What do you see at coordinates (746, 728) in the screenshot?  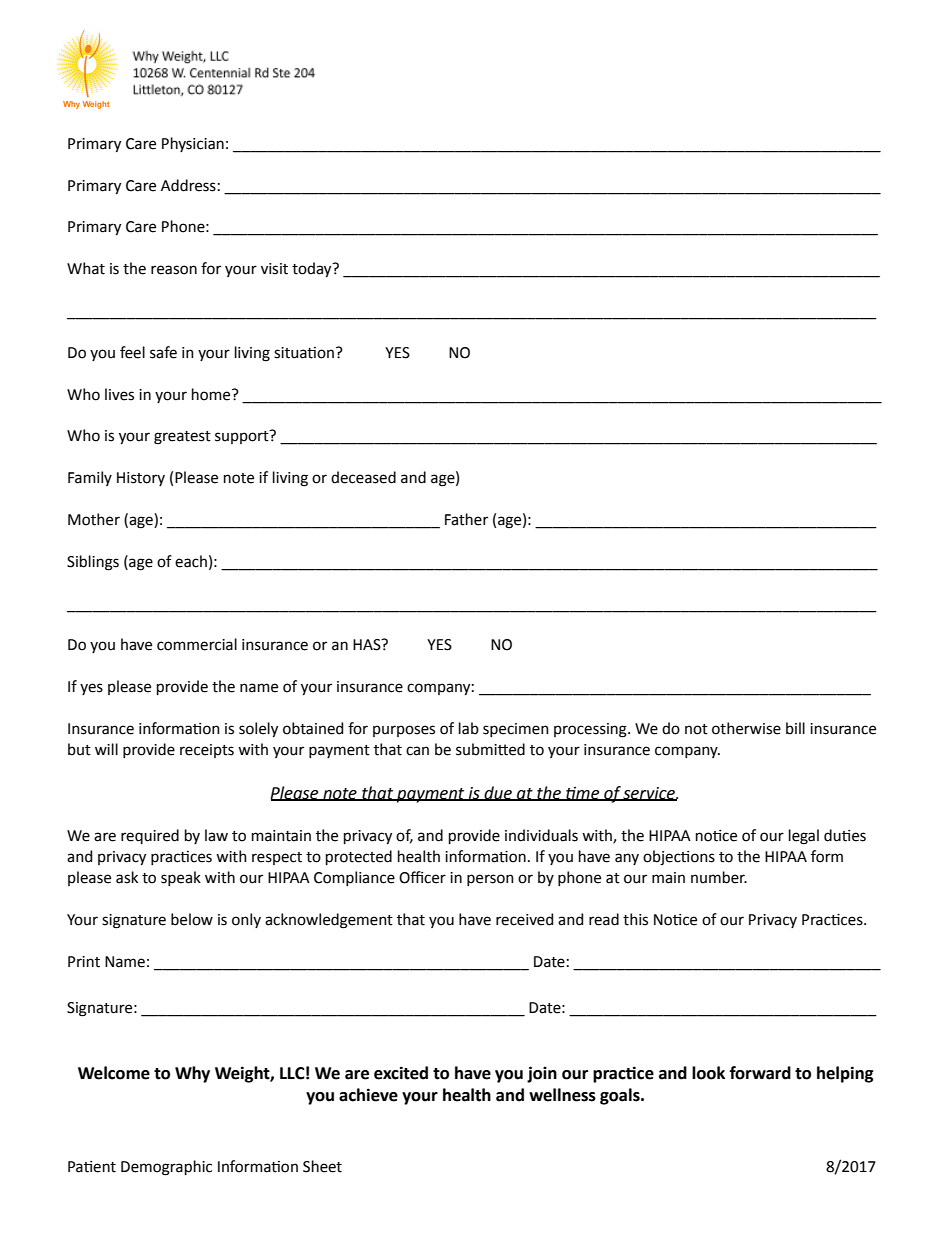 I see `otherwise` at bounding box center [746, 728].
